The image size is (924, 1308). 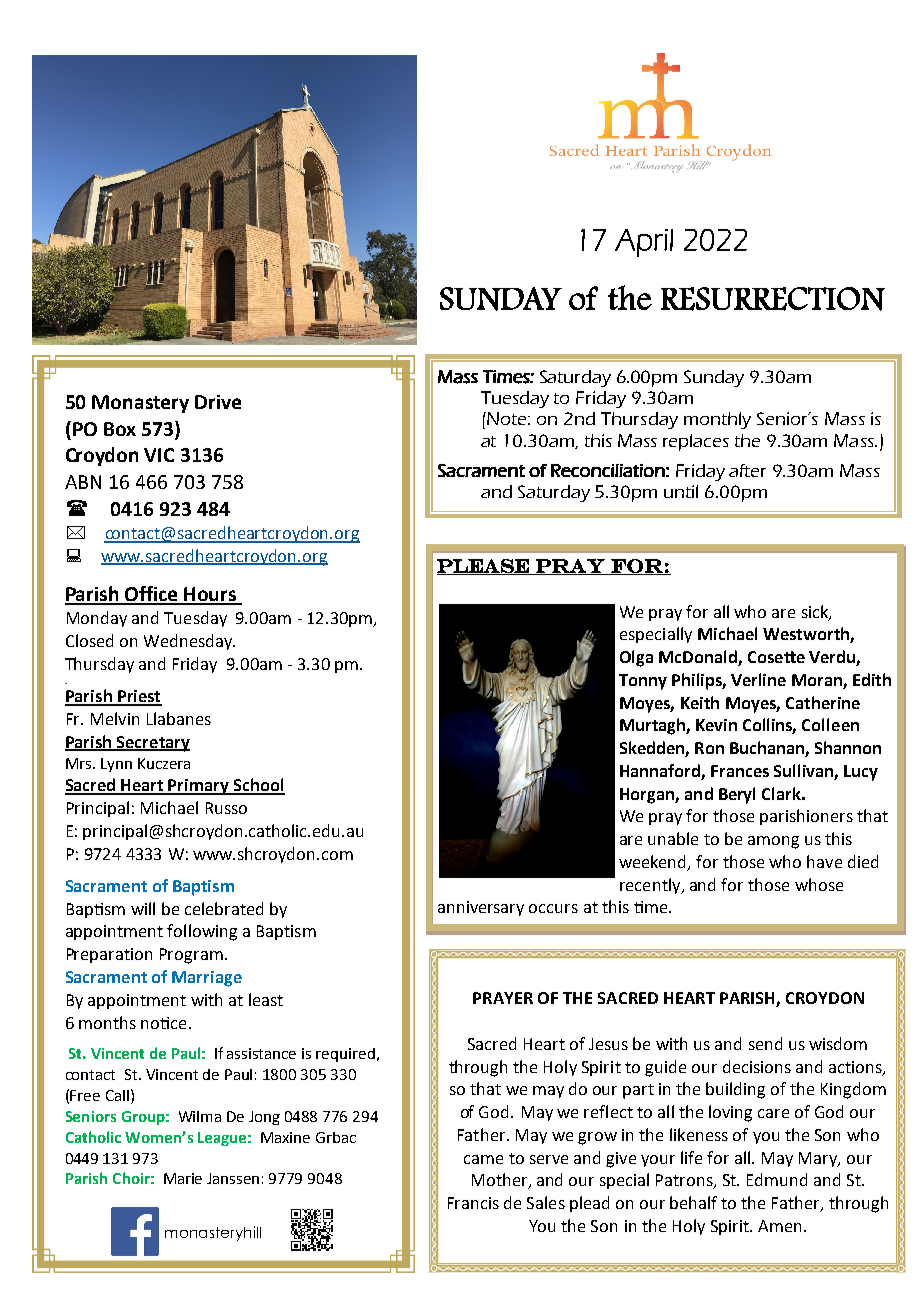 I want to click on Drive, so click(x=218, y=402).
